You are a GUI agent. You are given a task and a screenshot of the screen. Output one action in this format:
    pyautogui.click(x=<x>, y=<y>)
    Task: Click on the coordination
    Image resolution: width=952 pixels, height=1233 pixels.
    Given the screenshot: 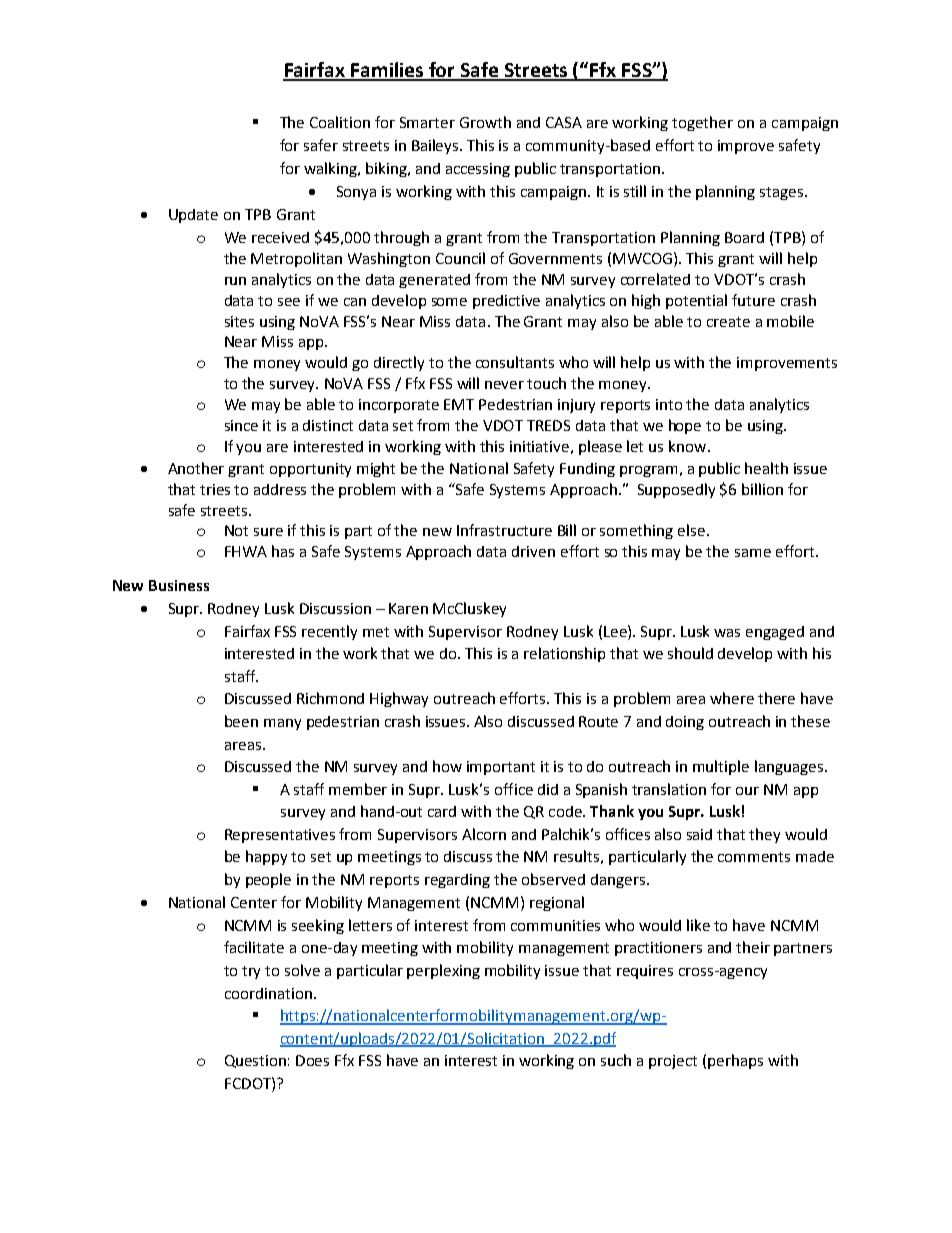 What is the action you would take?
    pyautogui.click(x=270, y=993)
